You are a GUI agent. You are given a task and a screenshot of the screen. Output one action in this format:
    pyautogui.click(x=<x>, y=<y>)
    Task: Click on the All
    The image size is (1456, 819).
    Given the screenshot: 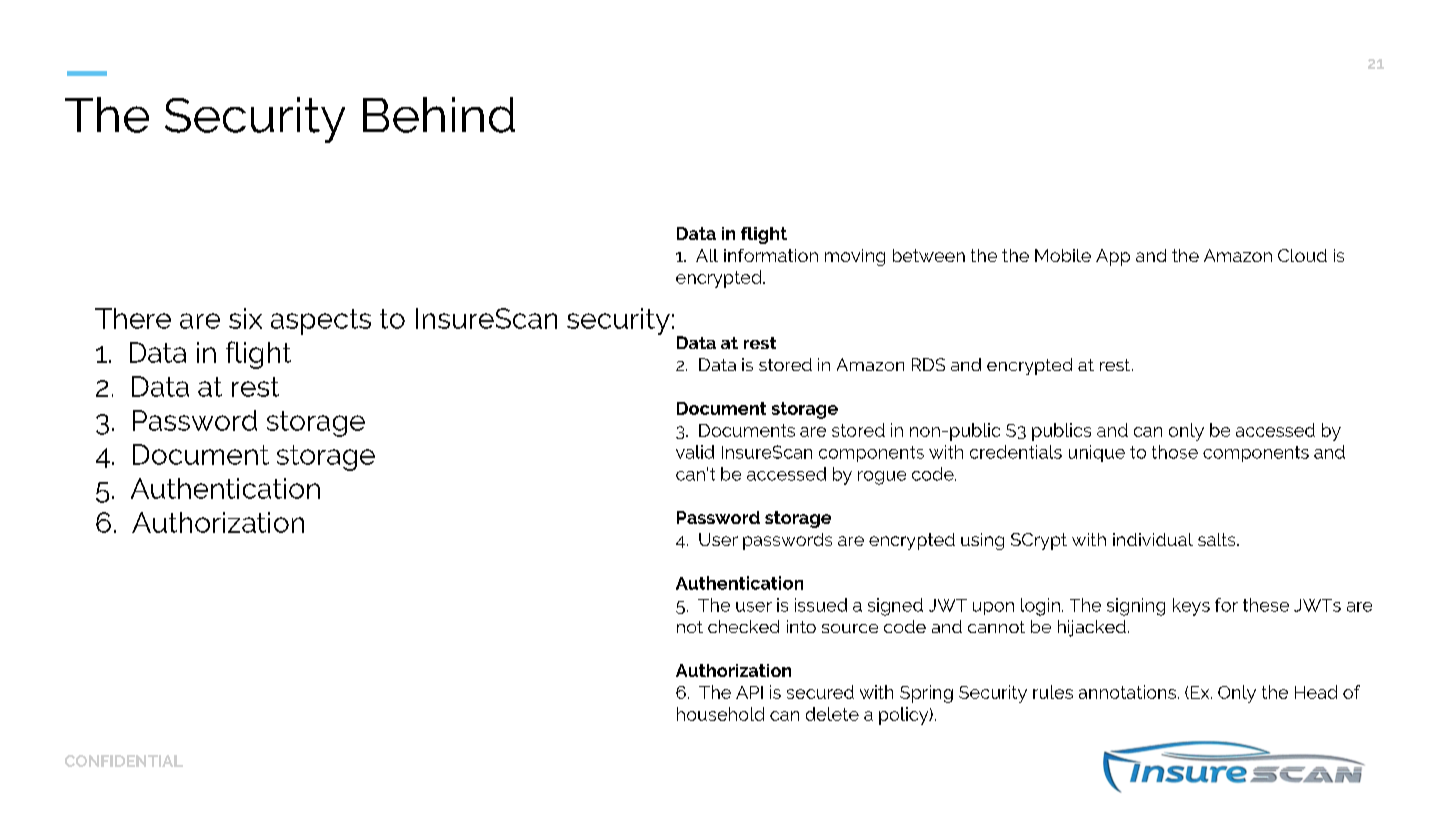 What is the action you would take?
    pyautogui.click(x=707, y=255)
